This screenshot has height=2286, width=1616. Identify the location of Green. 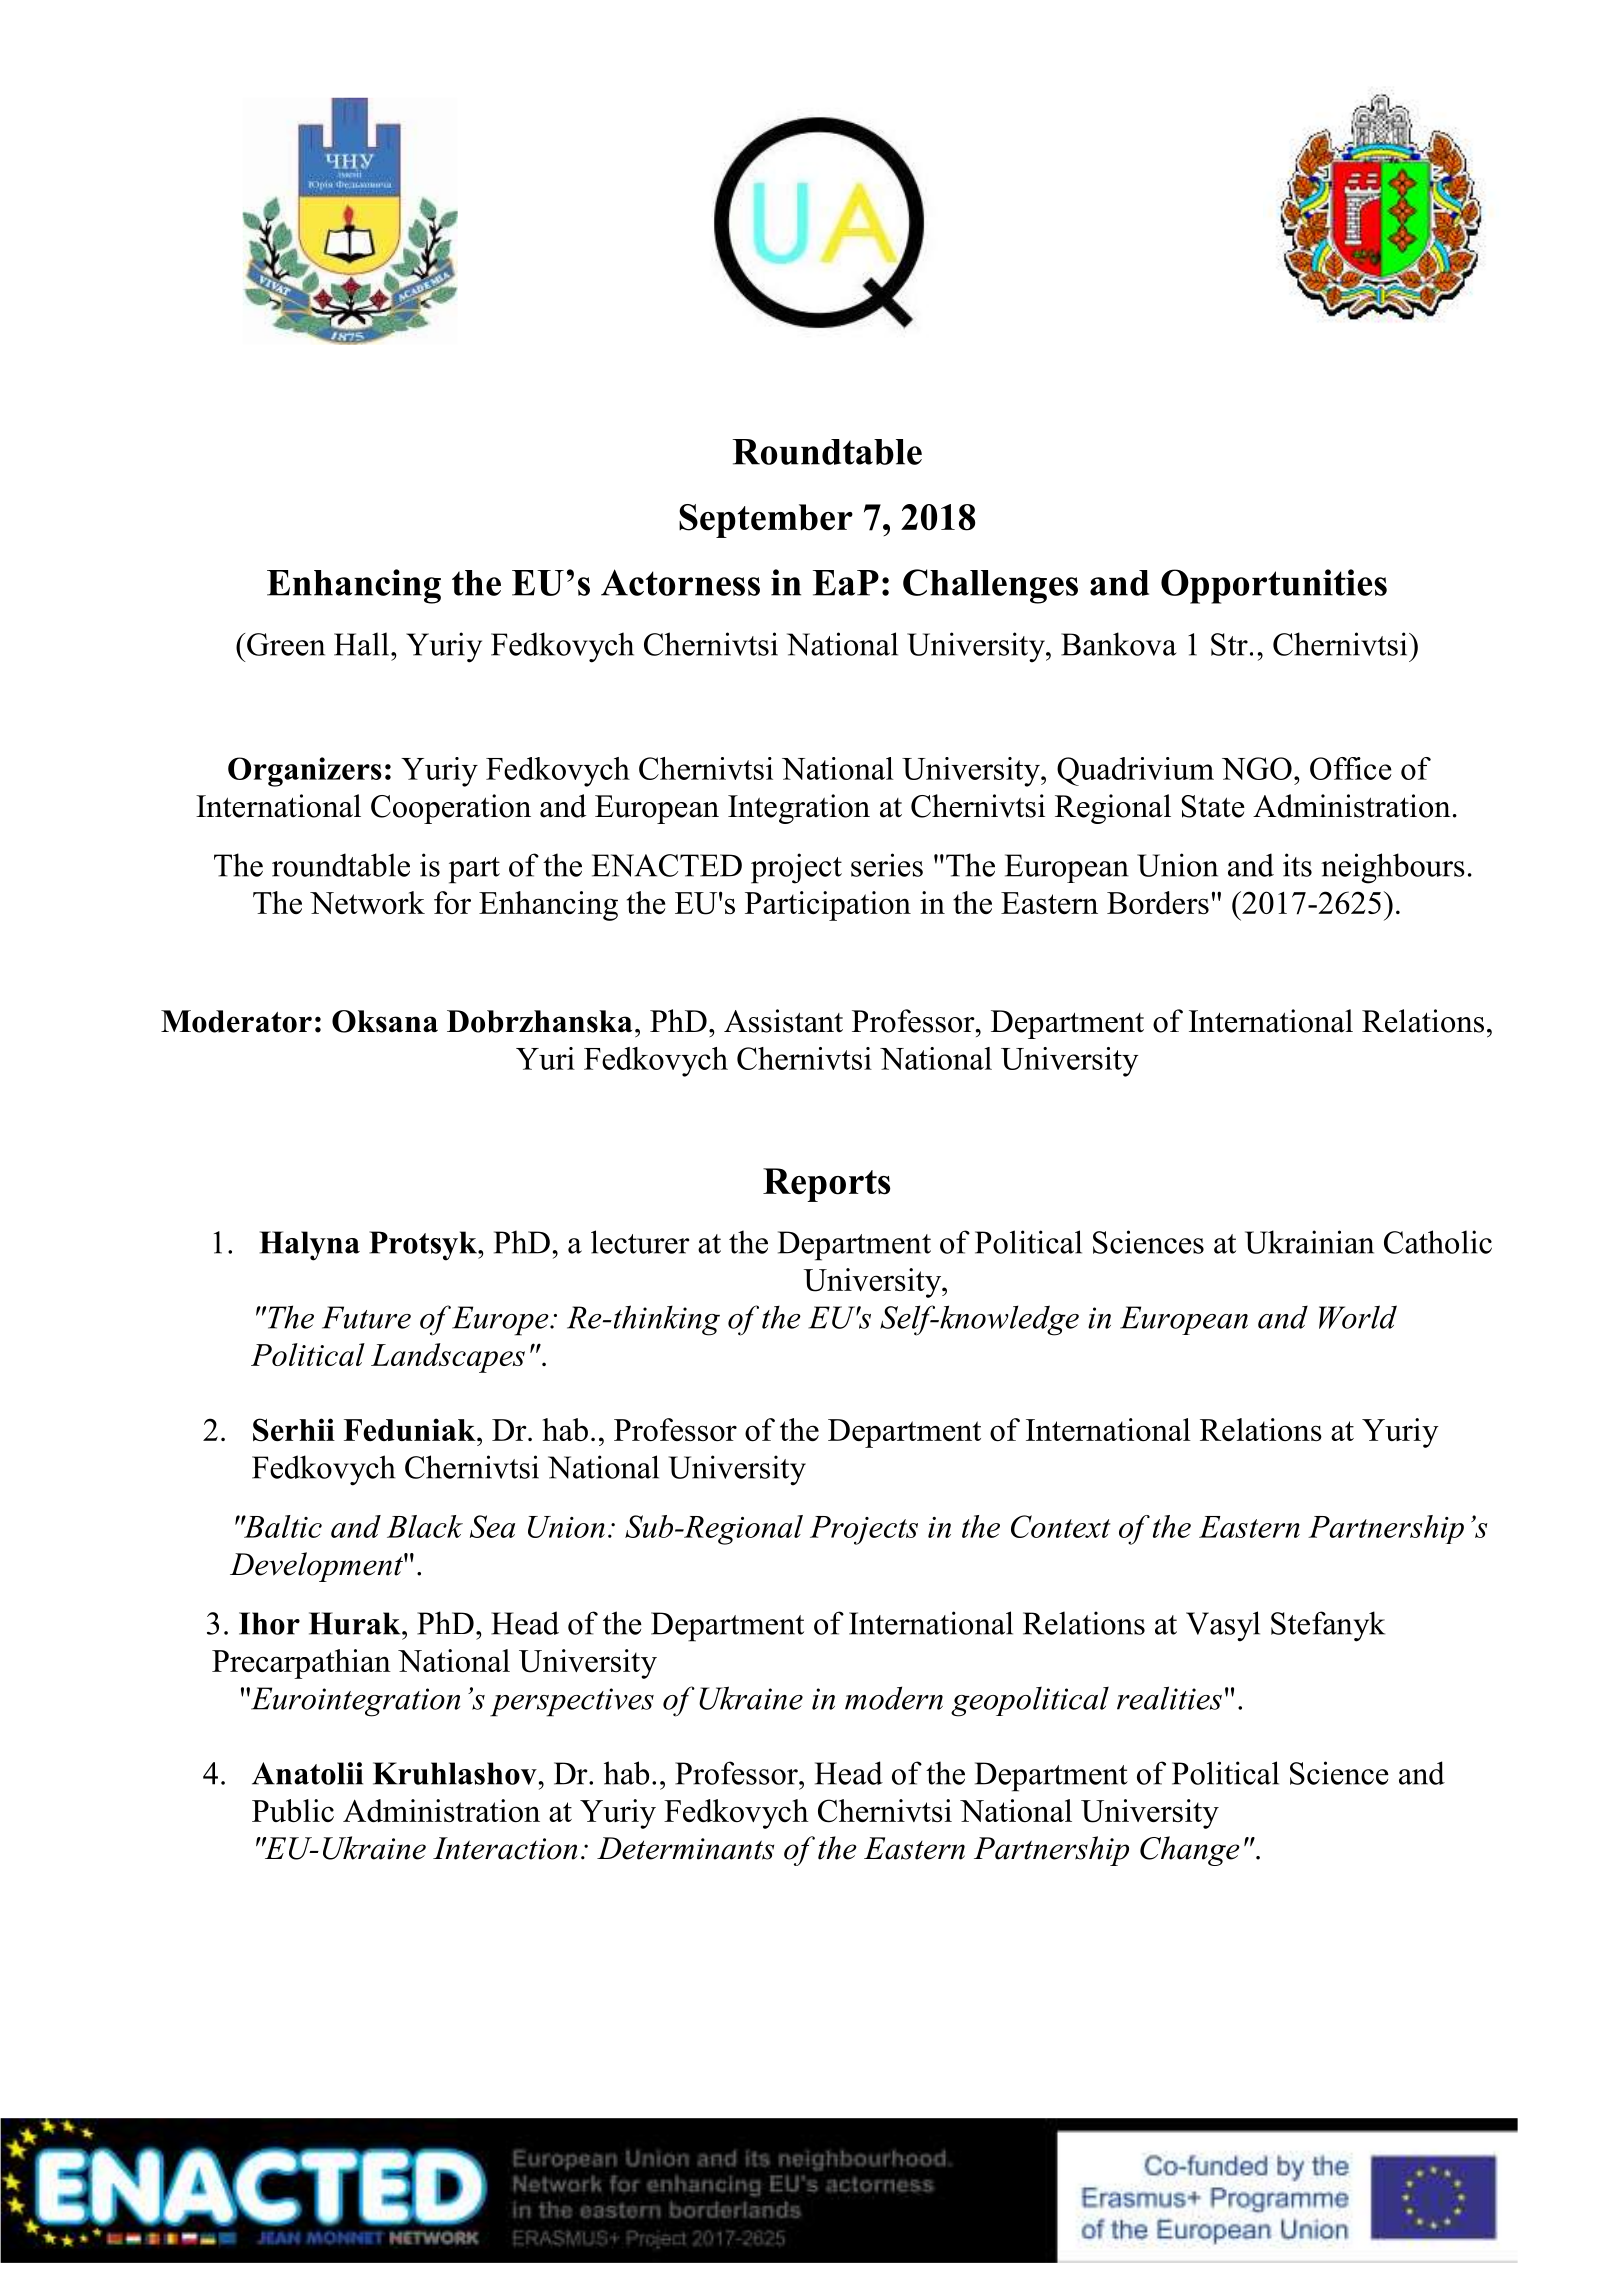
(286, 644).
